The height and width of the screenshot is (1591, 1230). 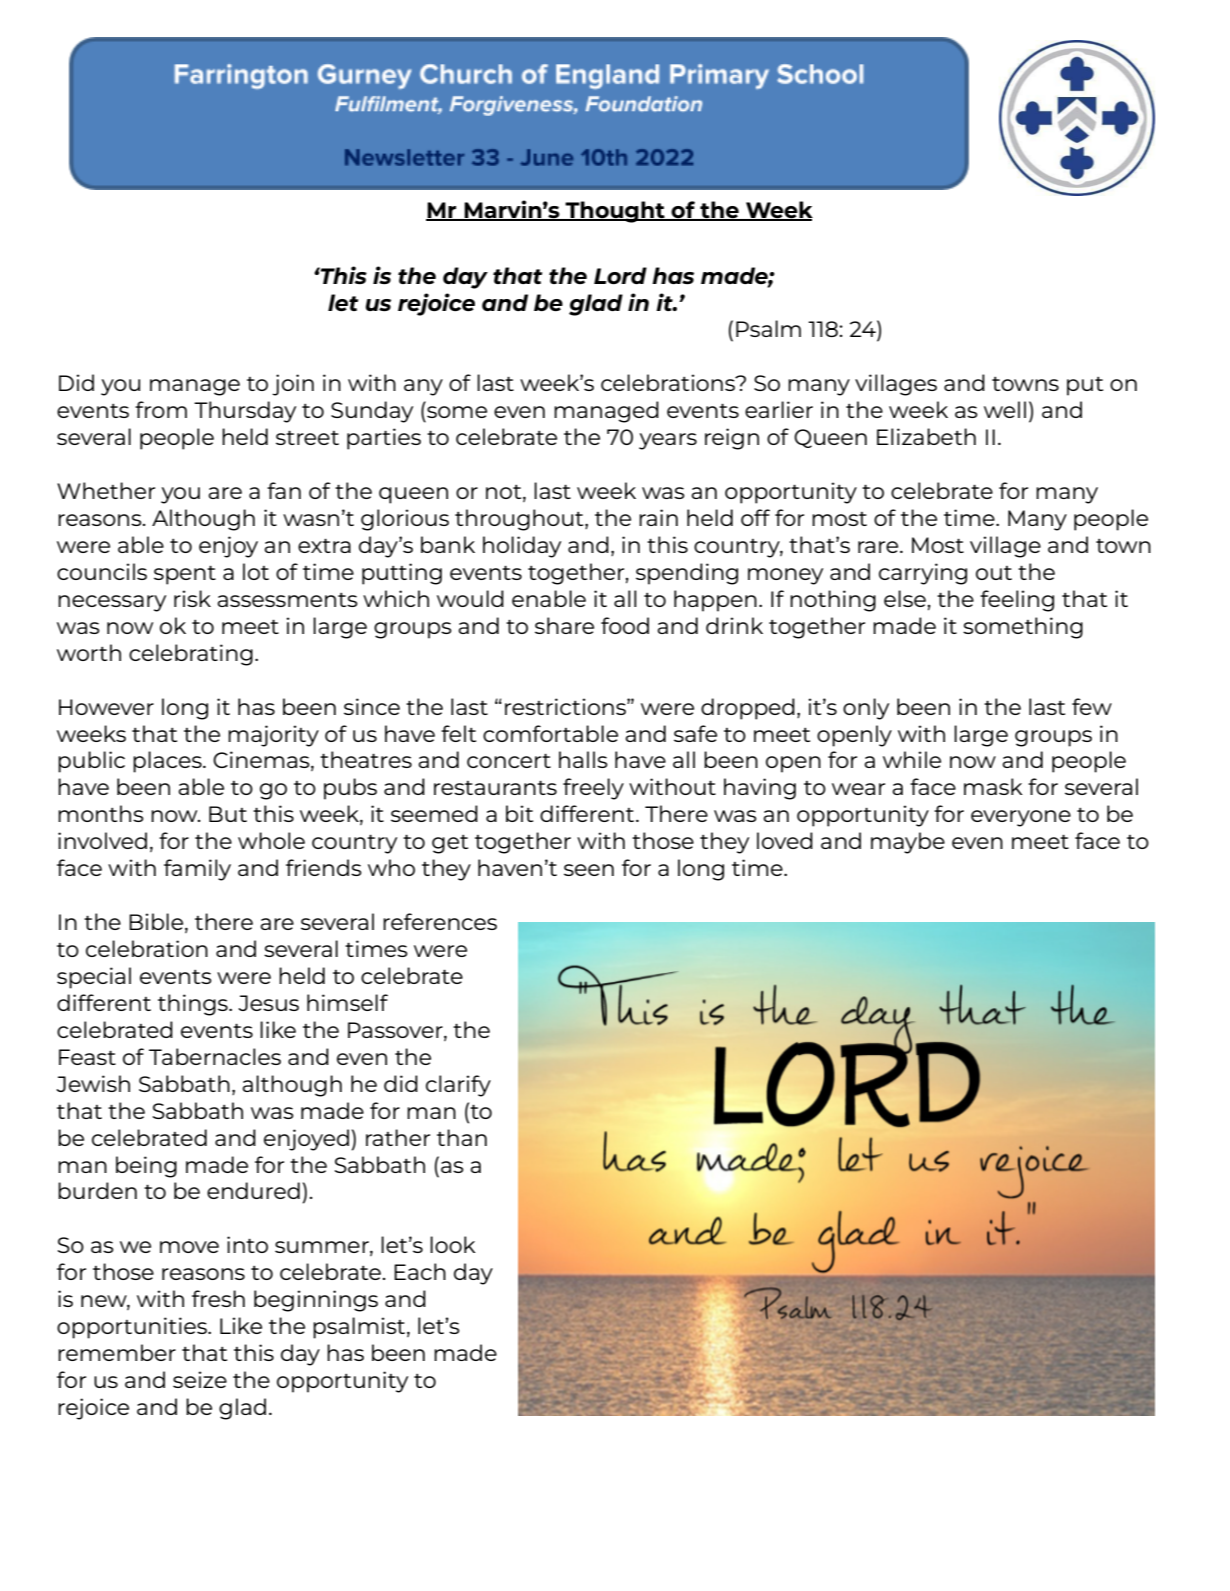 I want to click on freely, so click(x=593, y=789).
